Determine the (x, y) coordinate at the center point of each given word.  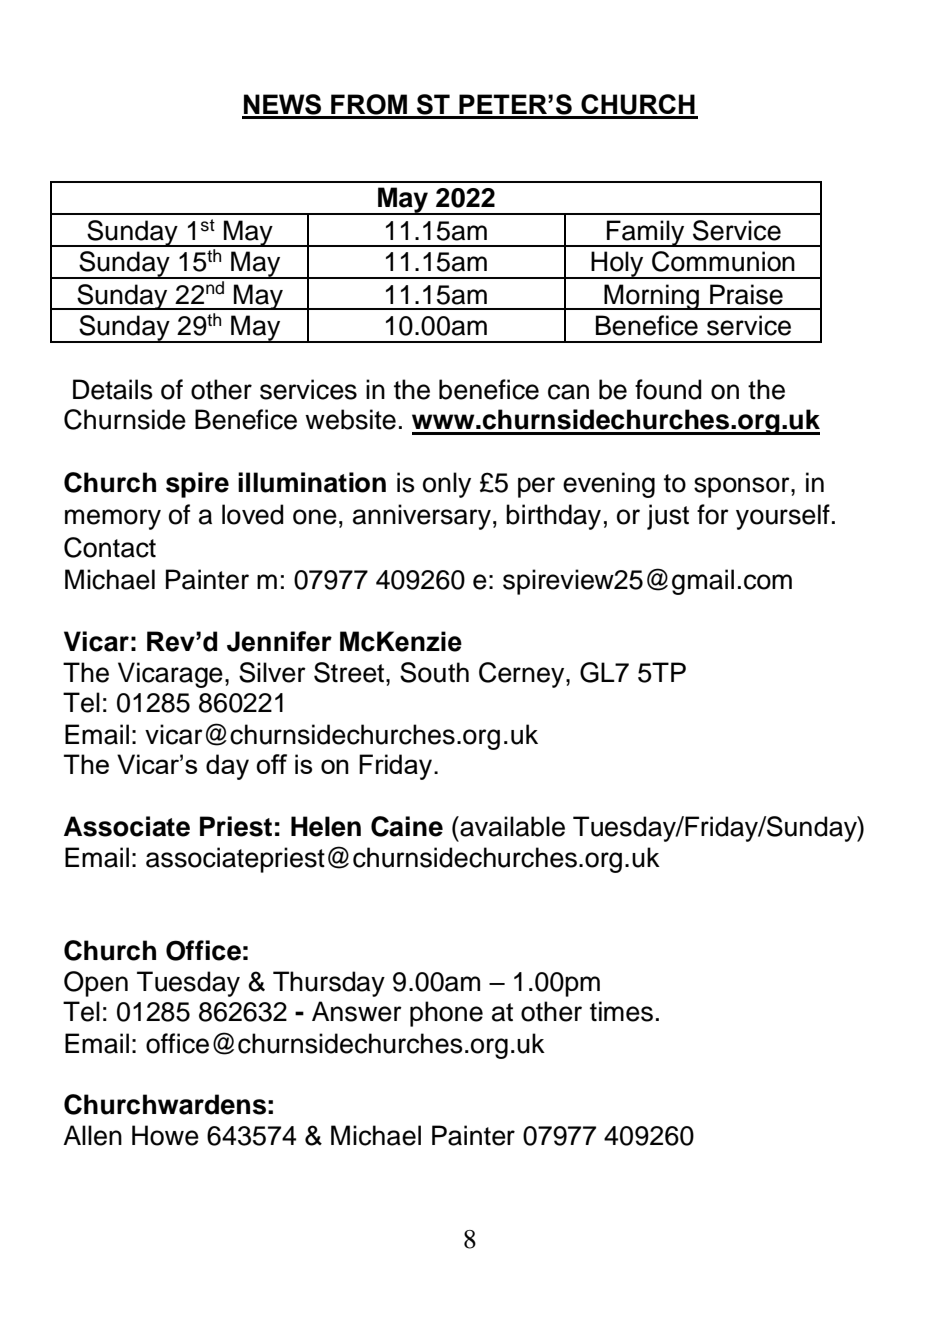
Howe (165, 1135)
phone (446, 1014)
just (668, 517)
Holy (618, 265)
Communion (723, 261)
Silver (272, 672)
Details (113, 389)
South (434, 672)
